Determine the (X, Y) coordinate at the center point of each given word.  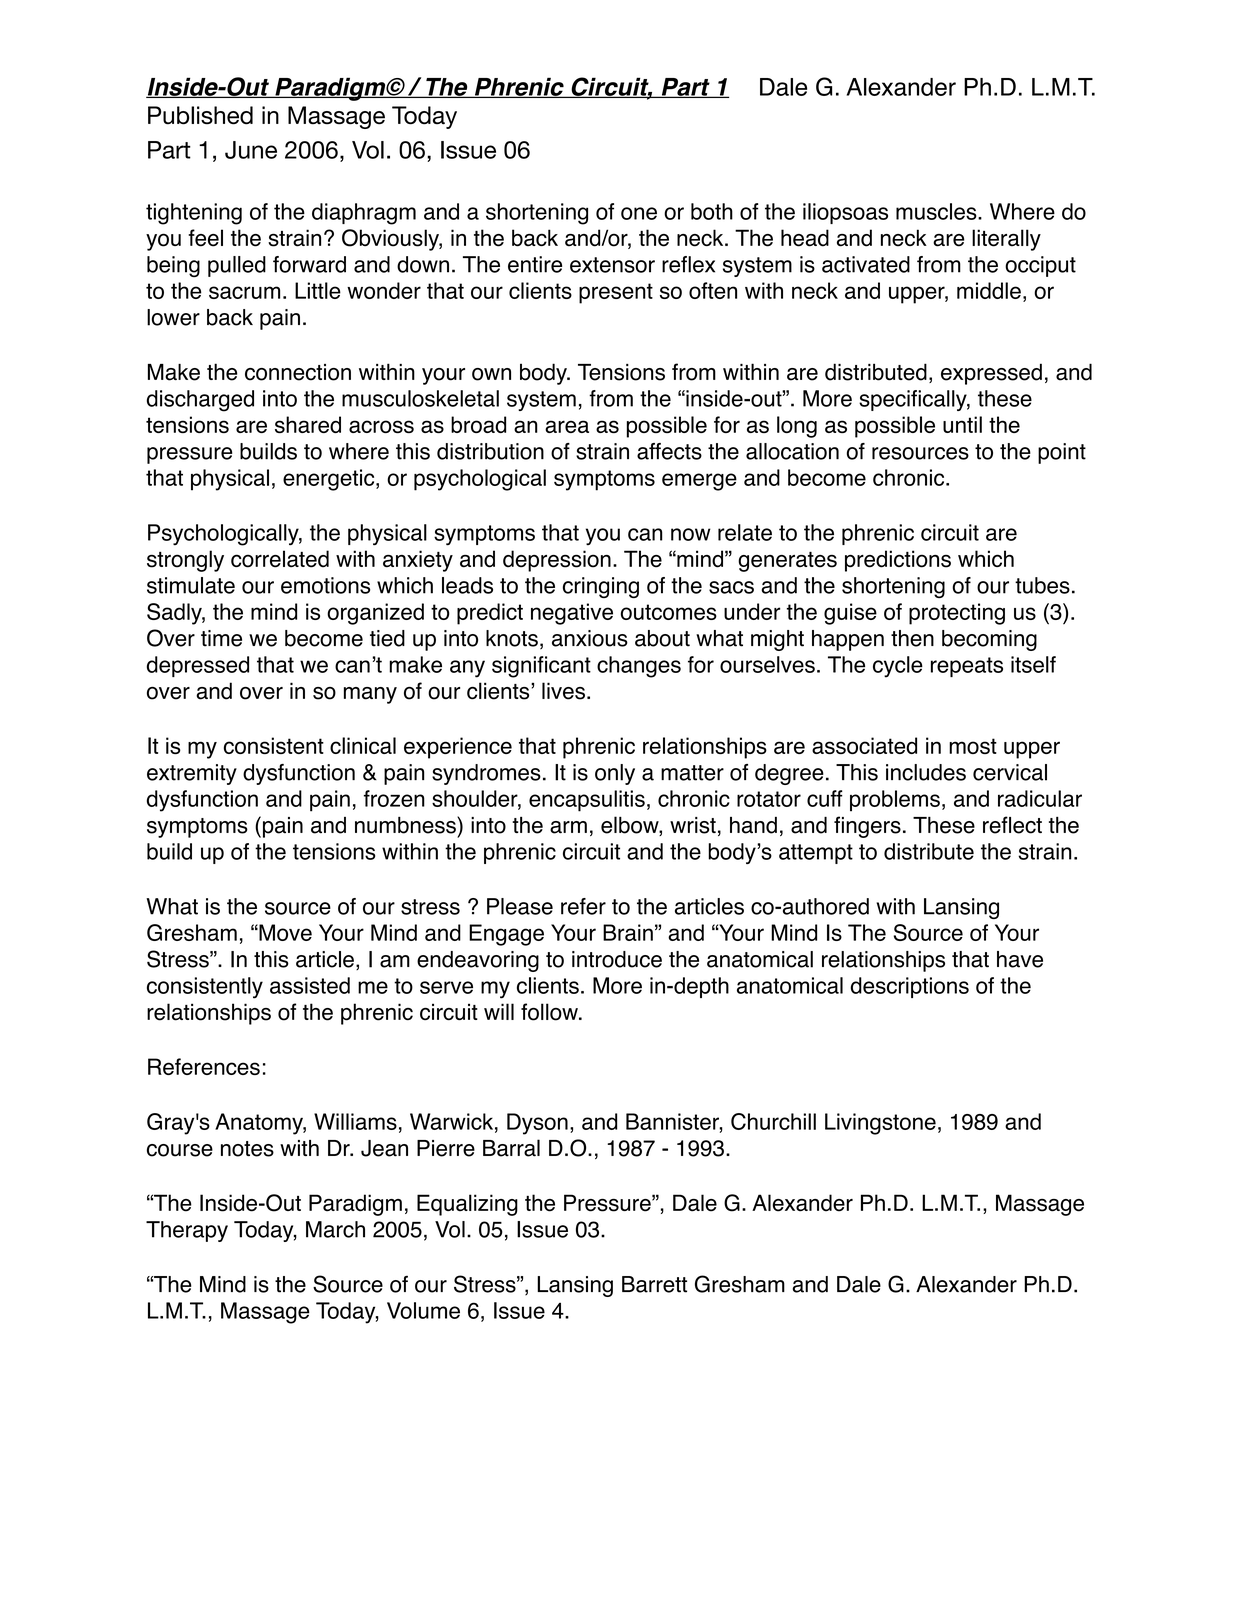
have (1020, 959)
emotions (325, 585)
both (712, 211)
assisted (310, 985)
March (335, 1229)
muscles (937, 211)
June (251, 150)
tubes (1042, 585)
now (691, 534)
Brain (628, 932)
